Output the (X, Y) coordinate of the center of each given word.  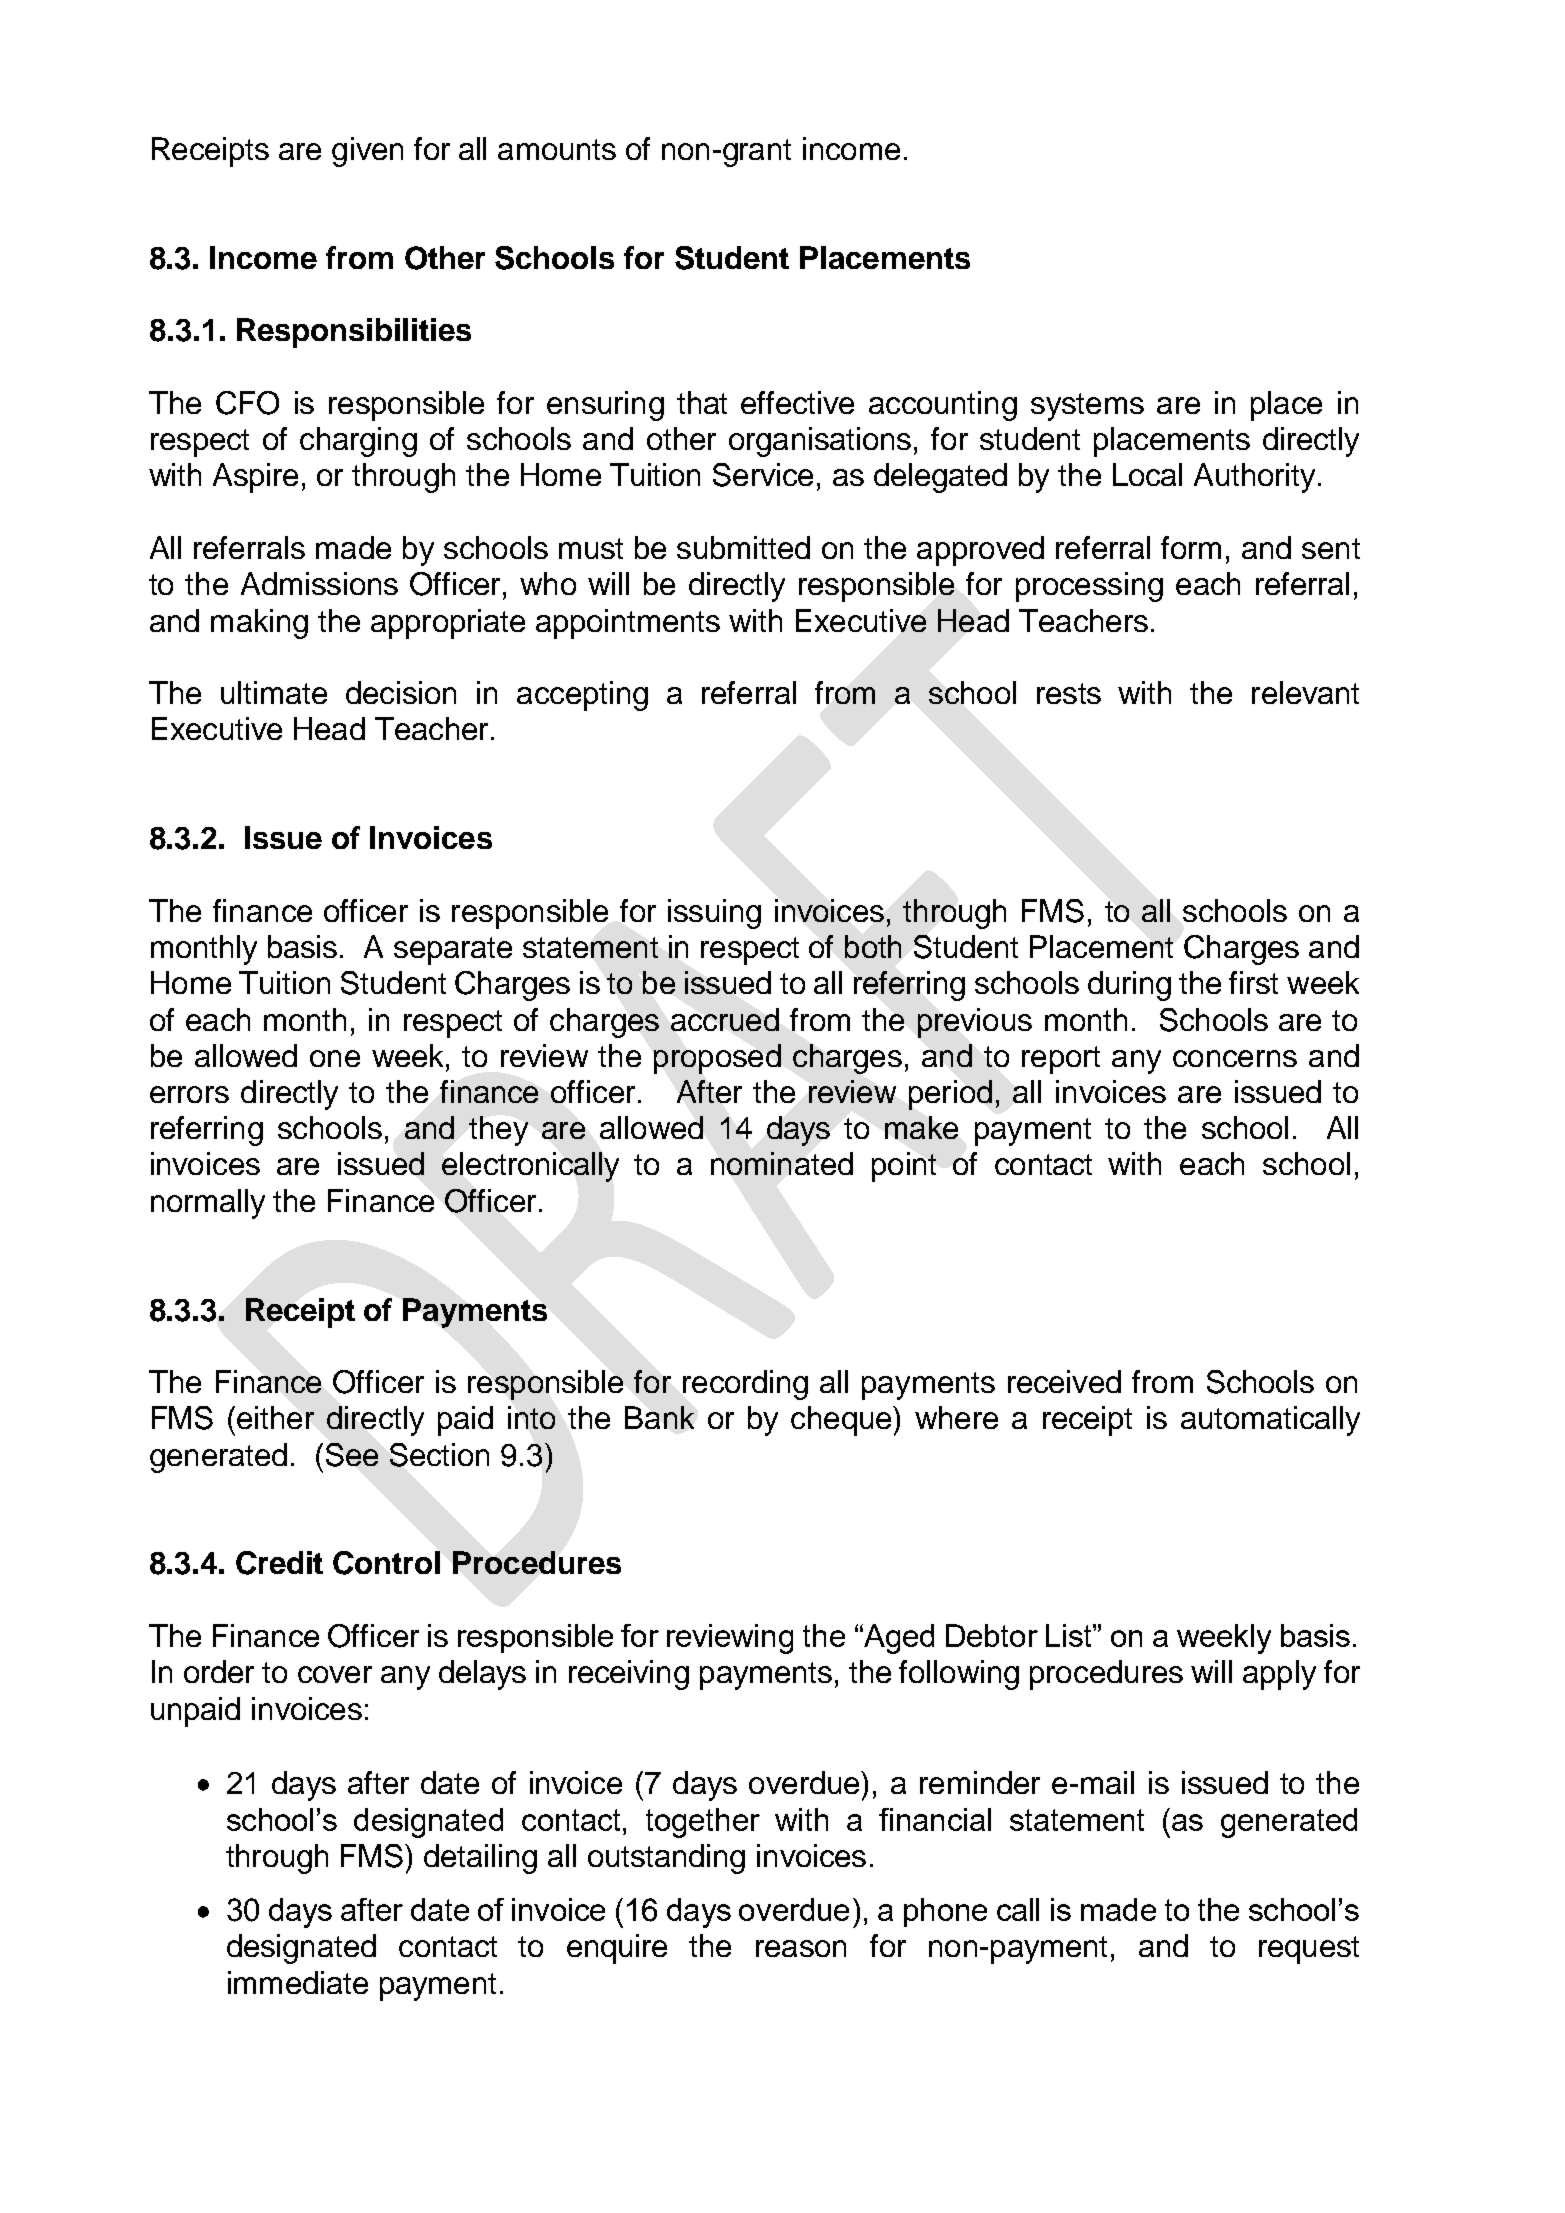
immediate (298, 1982)
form (1191, 547)
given (367, 152)
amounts (557, 149)
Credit (279, 1563)
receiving (629, 1675)
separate (453, 951)
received (1064, 1381)
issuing (714, 914)
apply (1279, 1675)
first (1253, 982)
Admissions (319, 583)
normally (208, 1204)
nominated (782, 1163)
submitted (743, 547)
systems (1087, 407)
